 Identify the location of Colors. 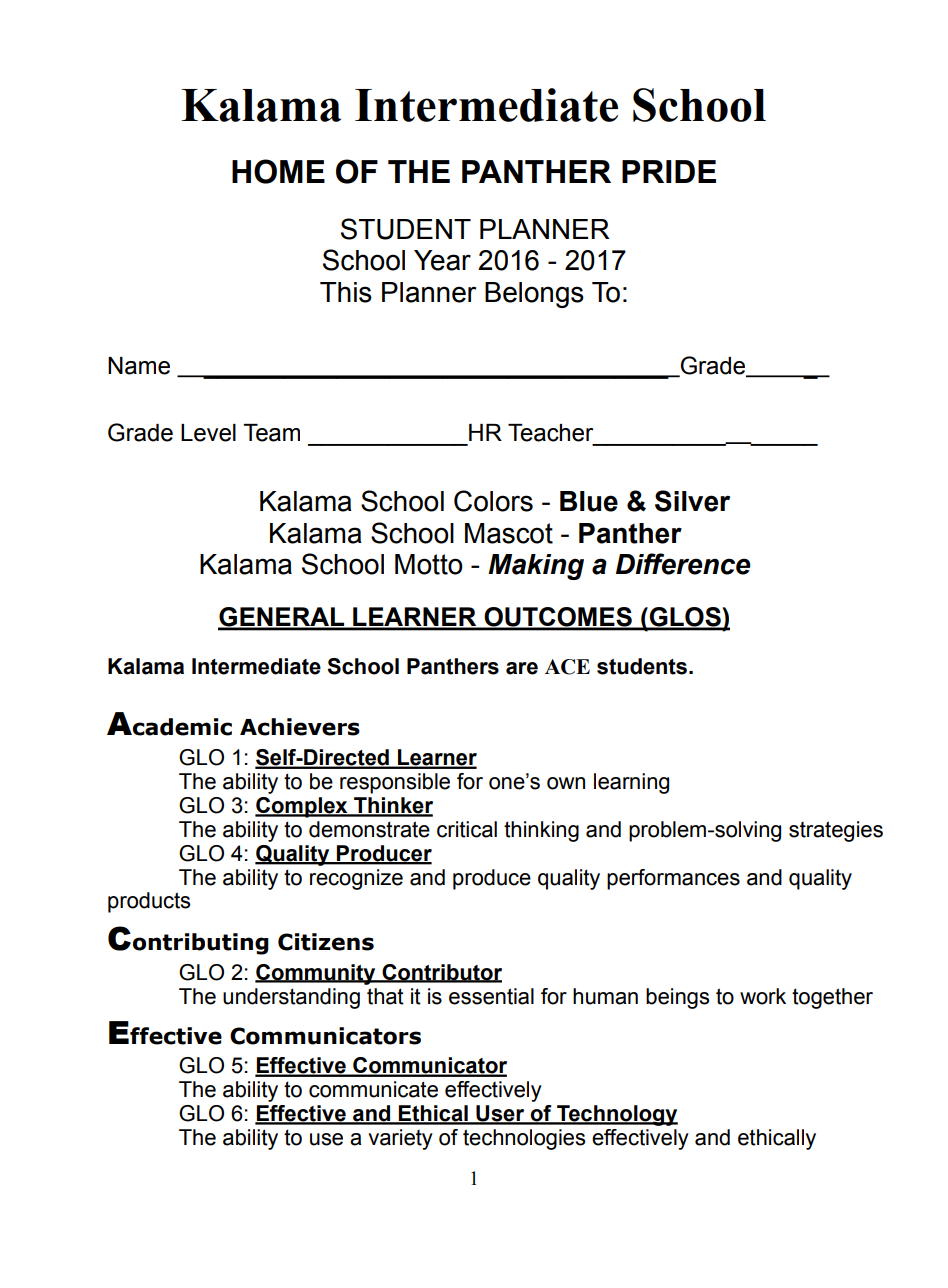
(493, 501).
